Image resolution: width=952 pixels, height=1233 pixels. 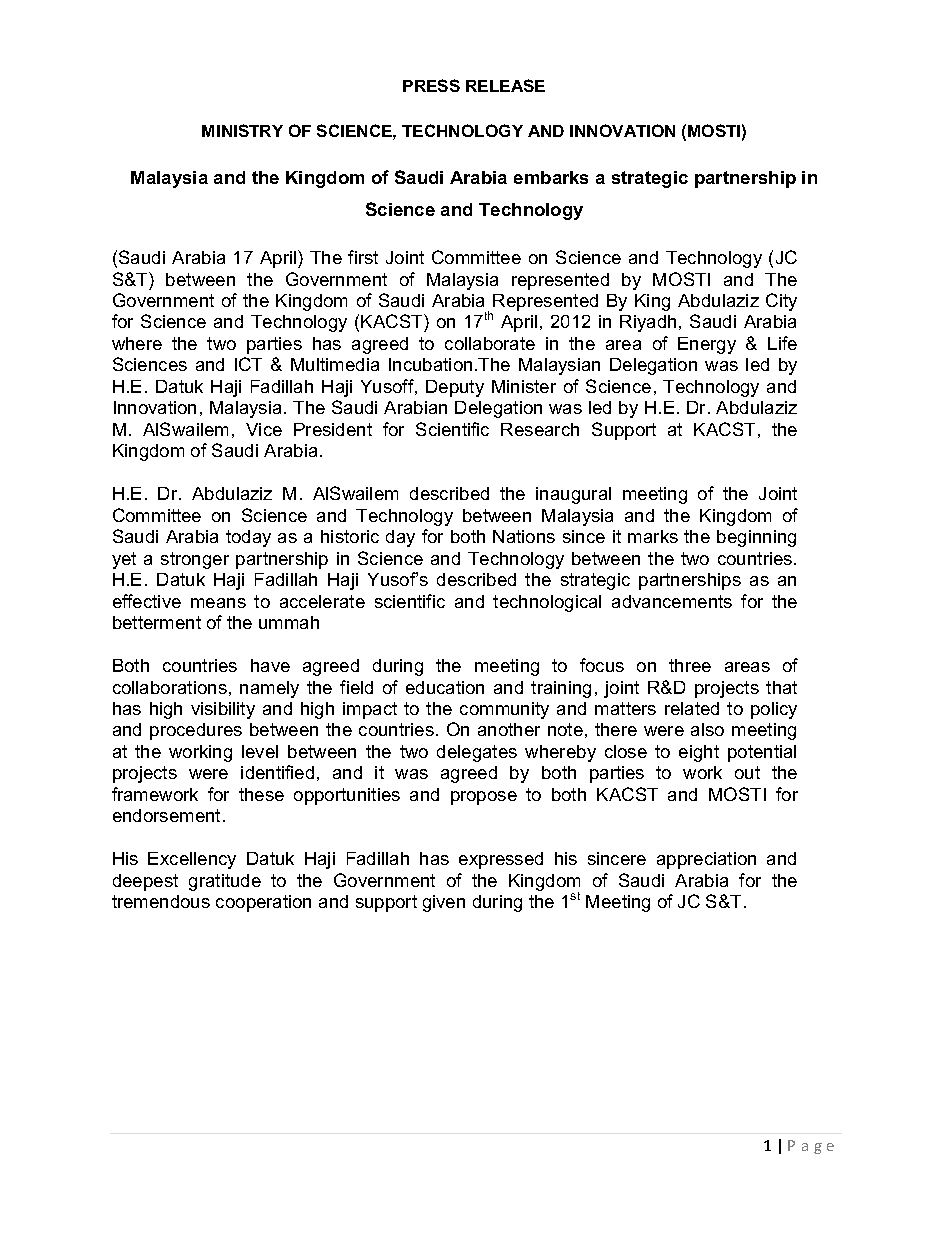 What do you see at coordinates (505, 85) in the page?
I see `RELEASE` at bounding box center [505, 85].
